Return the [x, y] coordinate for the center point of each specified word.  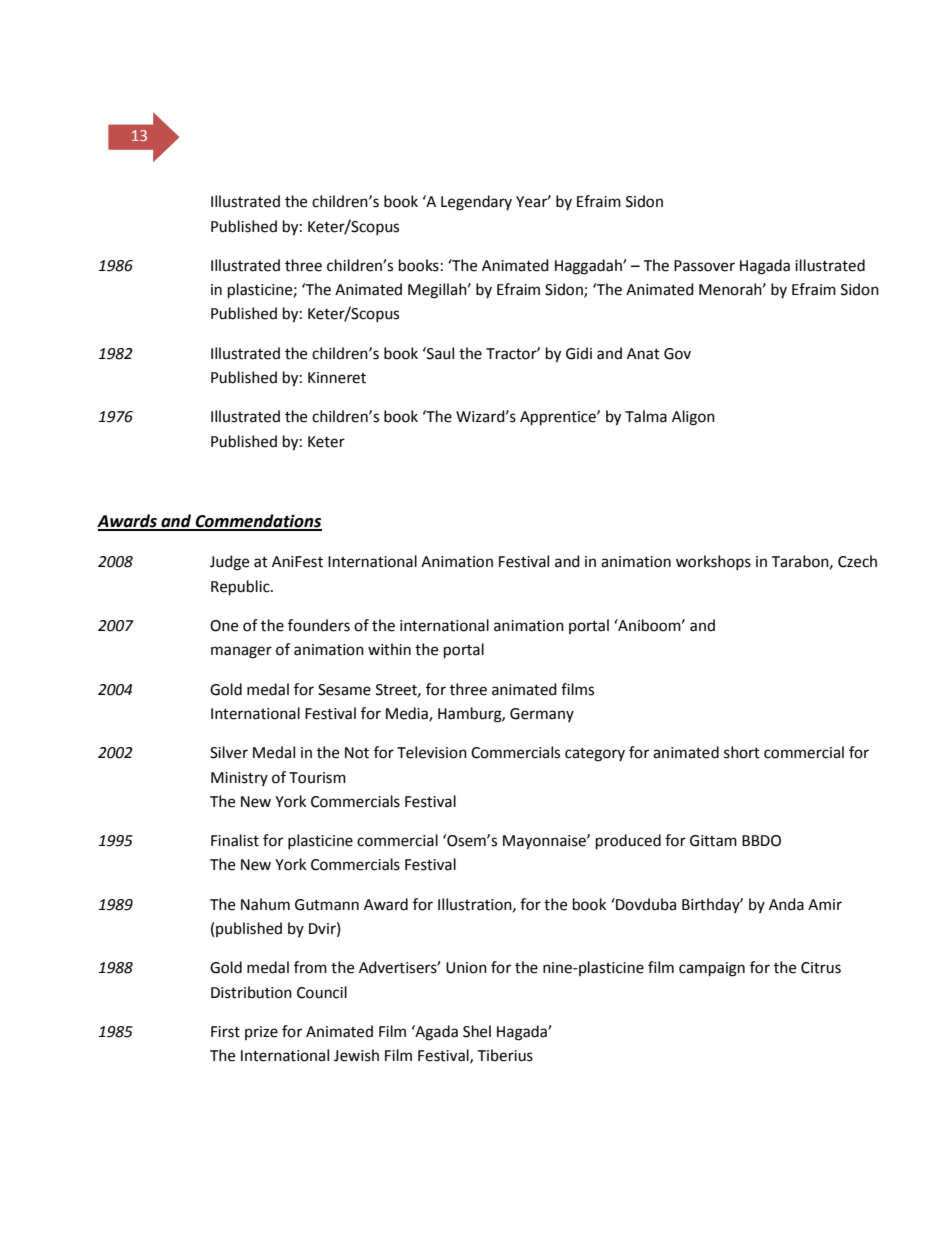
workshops [713, 562]
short [742, 752]
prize [261, 1033]
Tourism [317, 778]
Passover [704, 266]
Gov [677, 354]
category [595, 755]
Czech [857, 561]
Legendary [476, 203]
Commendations [257, 522]
